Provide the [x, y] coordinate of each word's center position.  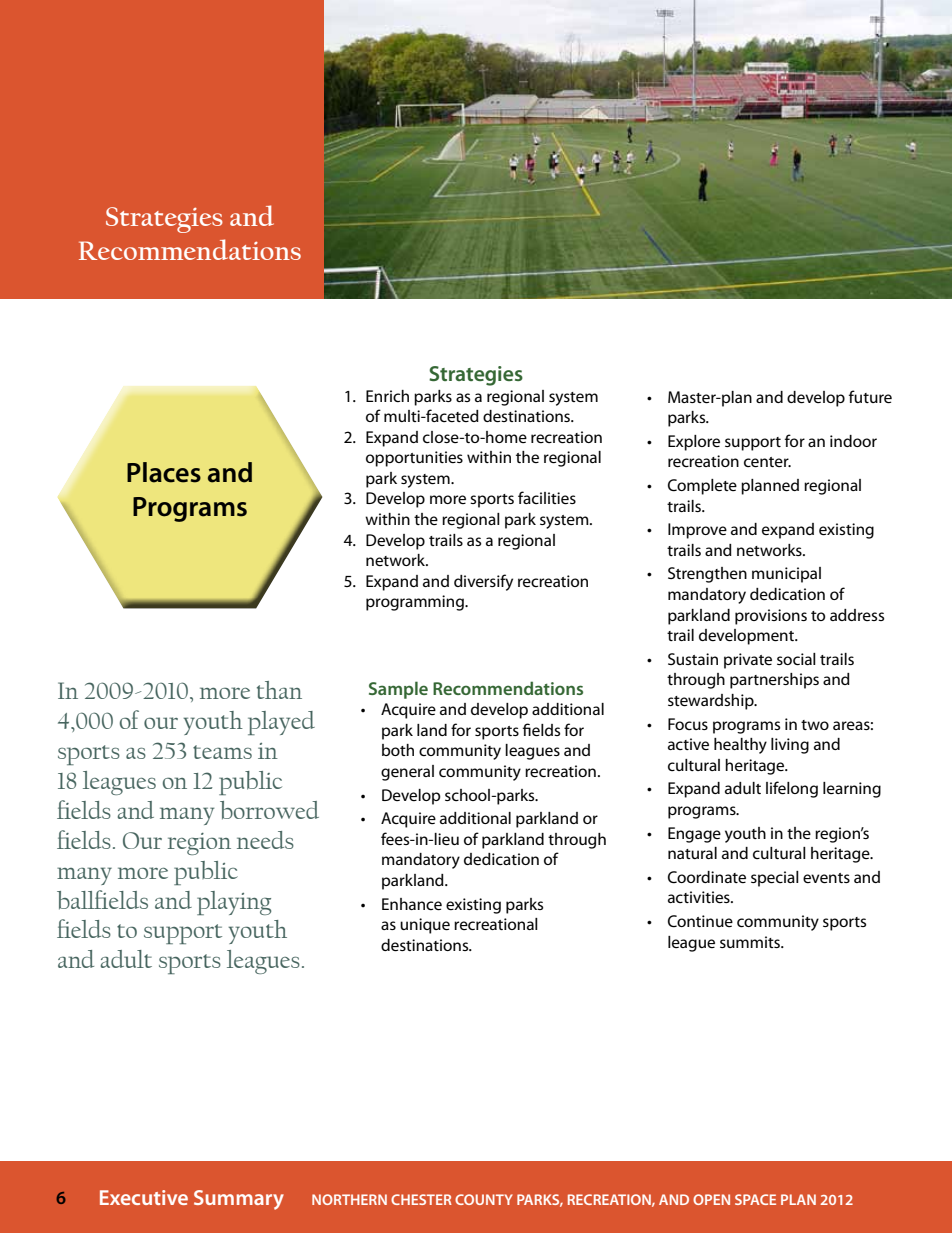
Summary [239, 1200]
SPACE [755, 1199]
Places [164, 472]
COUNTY [484, 1199]
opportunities [414, 459]
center [767, 462]
